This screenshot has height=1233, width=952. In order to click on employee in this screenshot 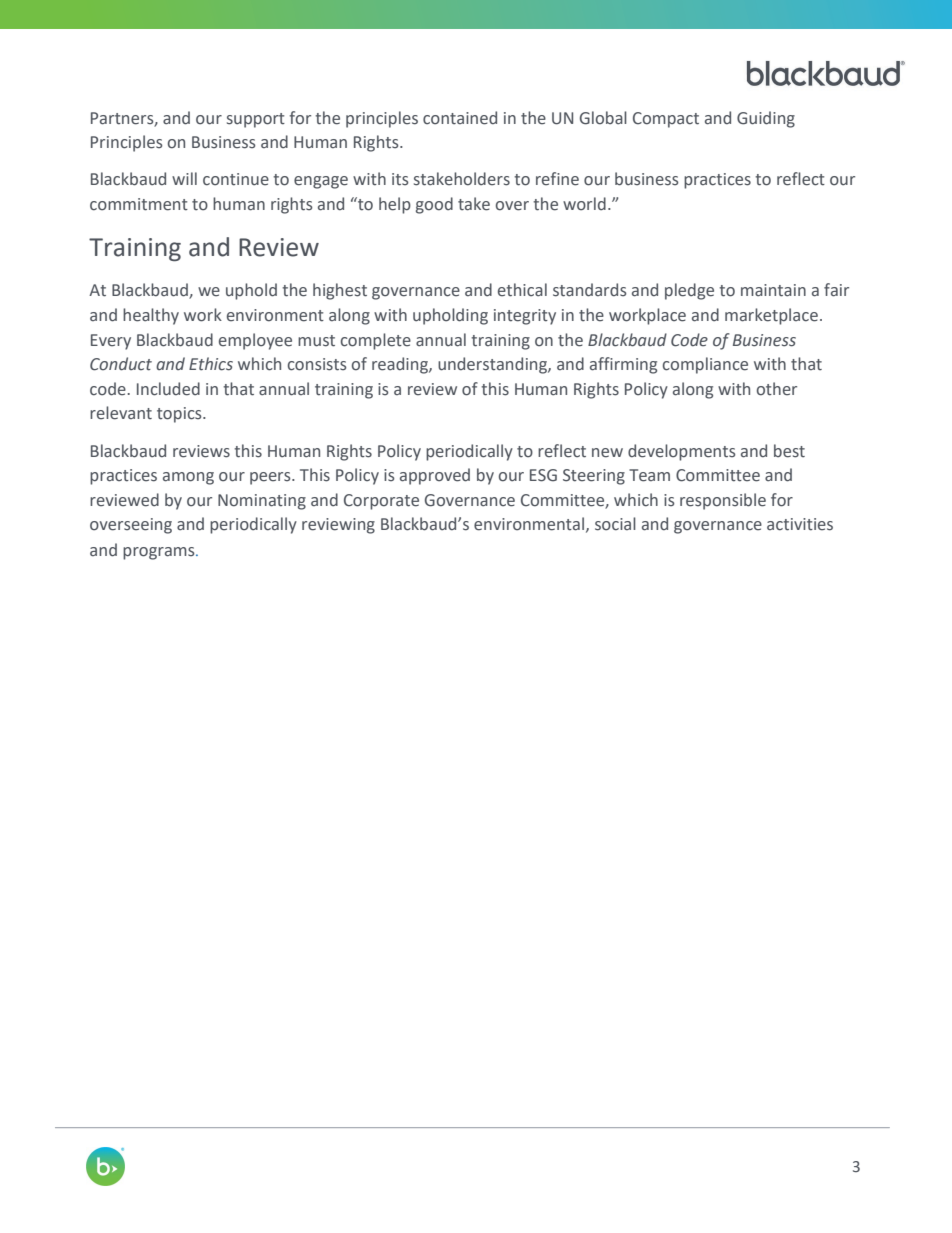, I will do `click(255, 341)`.
